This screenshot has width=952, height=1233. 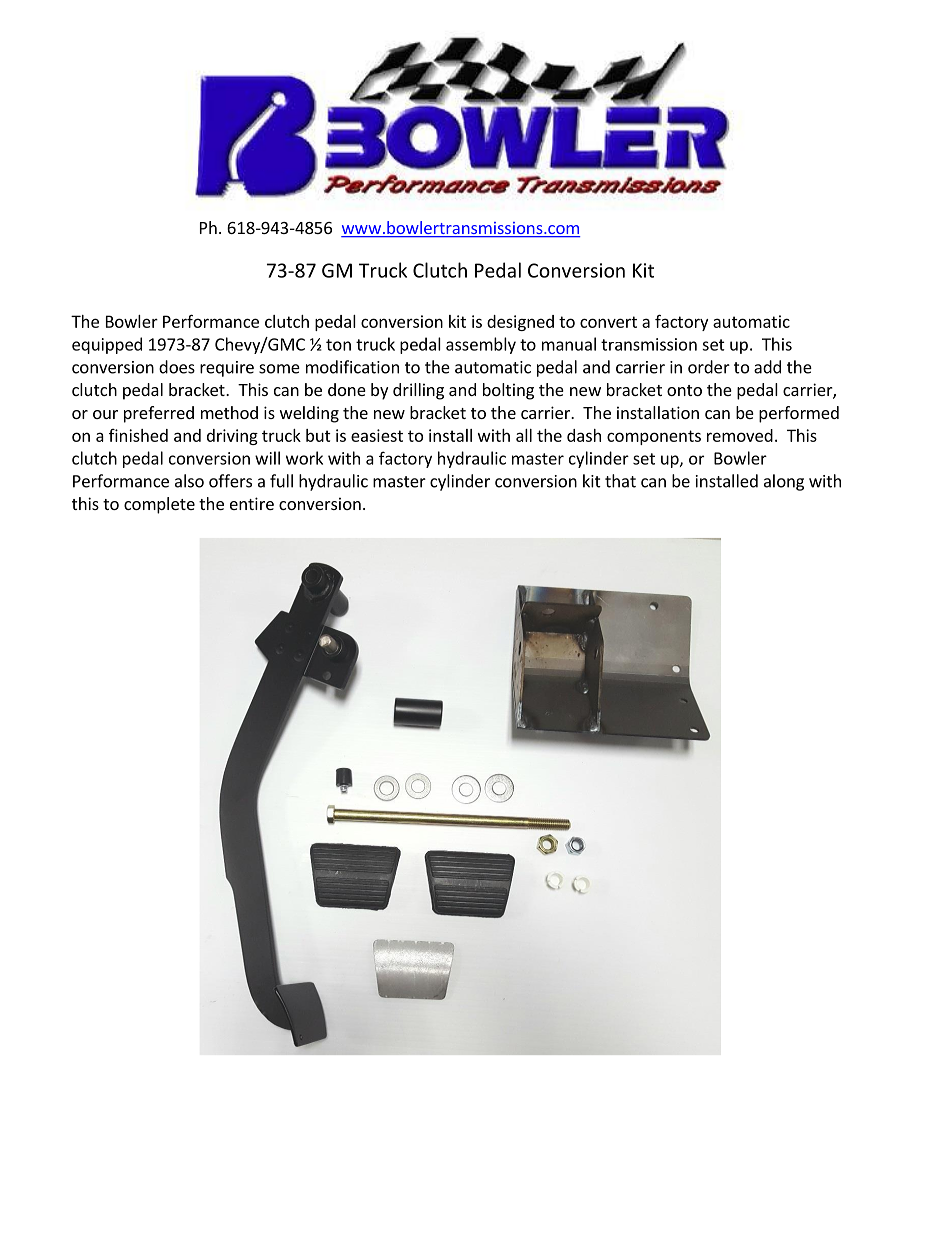 What do you see at coordinates (252, 503) in the screenshot?
I see `entire` at bounding box center [252, 503].
